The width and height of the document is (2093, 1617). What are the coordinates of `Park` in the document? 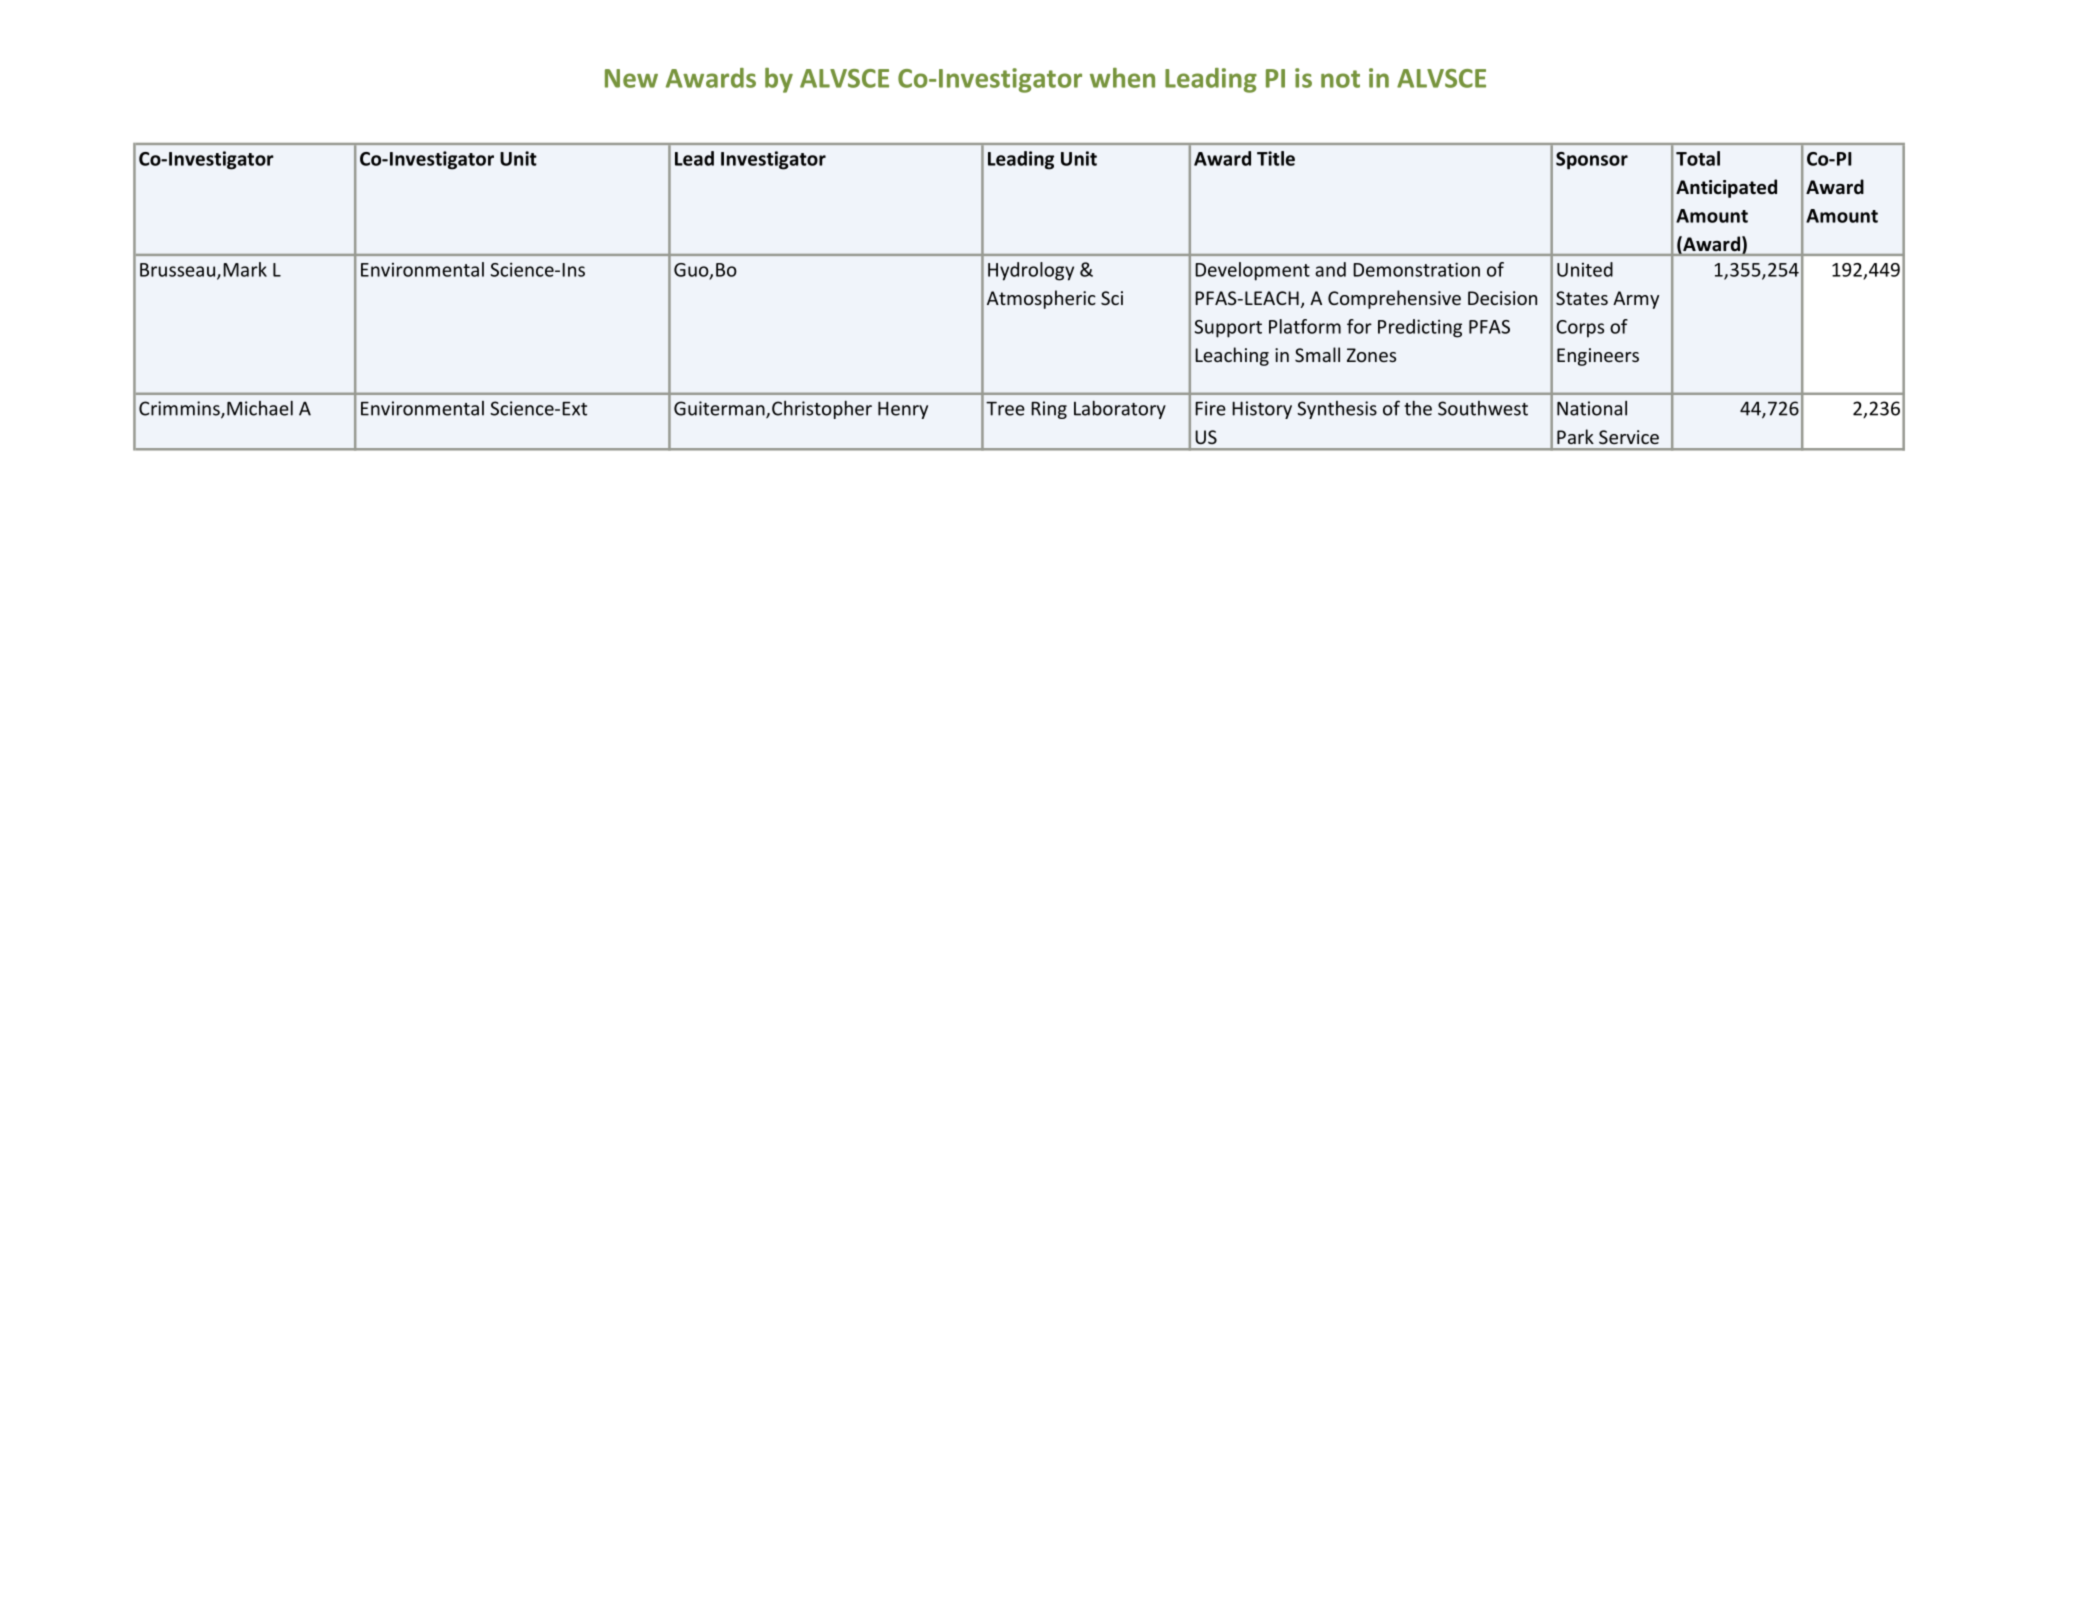 It's located at (1575, 436).
